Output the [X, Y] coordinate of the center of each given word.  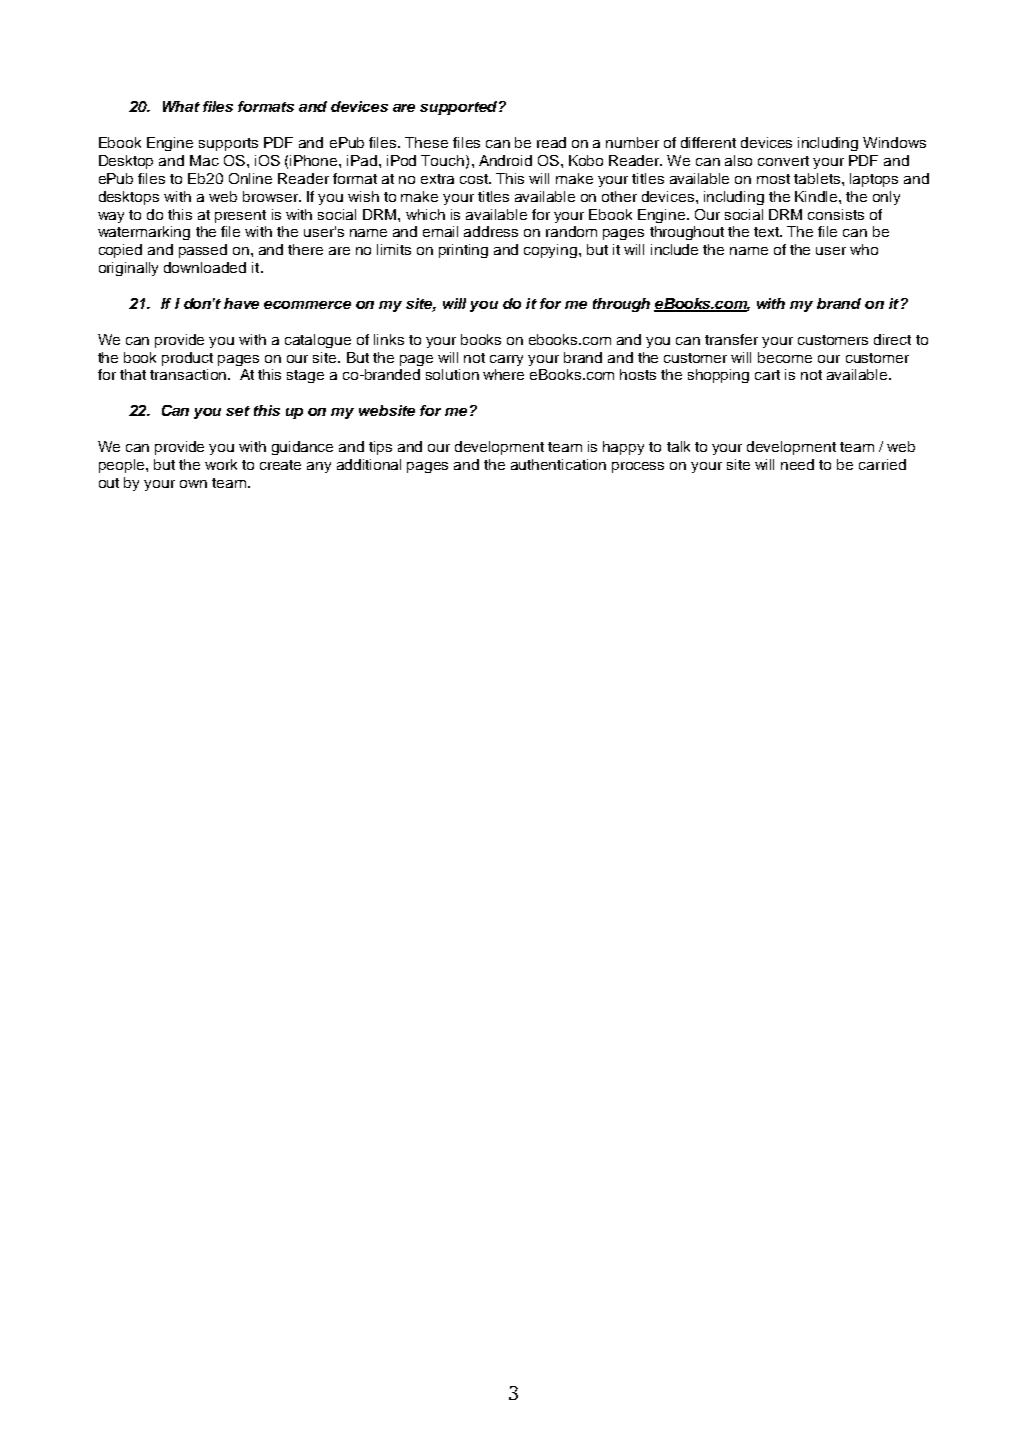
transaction [188, 374]
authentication [558, 464]
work [221, 464]
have [241, 303]
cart [767, 375]
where [503, 374]
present [240, 216]
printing [463, 251]
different [708, 142]
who [864, 249]
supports [228, 144]
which [425, 214]
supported [460, 108]
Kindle [817, 196]
